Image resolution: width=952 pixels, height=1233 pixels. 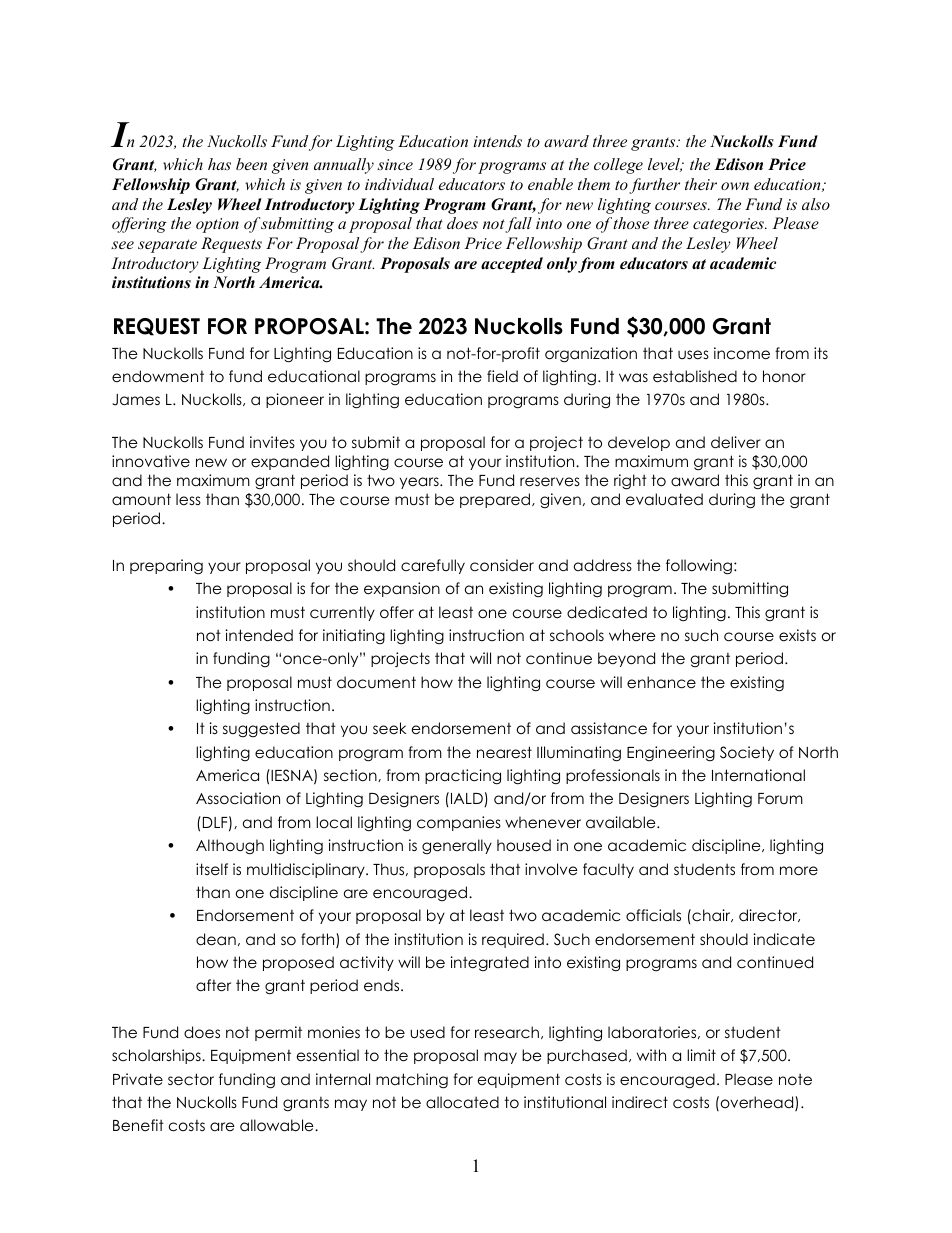 I want to click on intended, so click(x=259, y=635).
